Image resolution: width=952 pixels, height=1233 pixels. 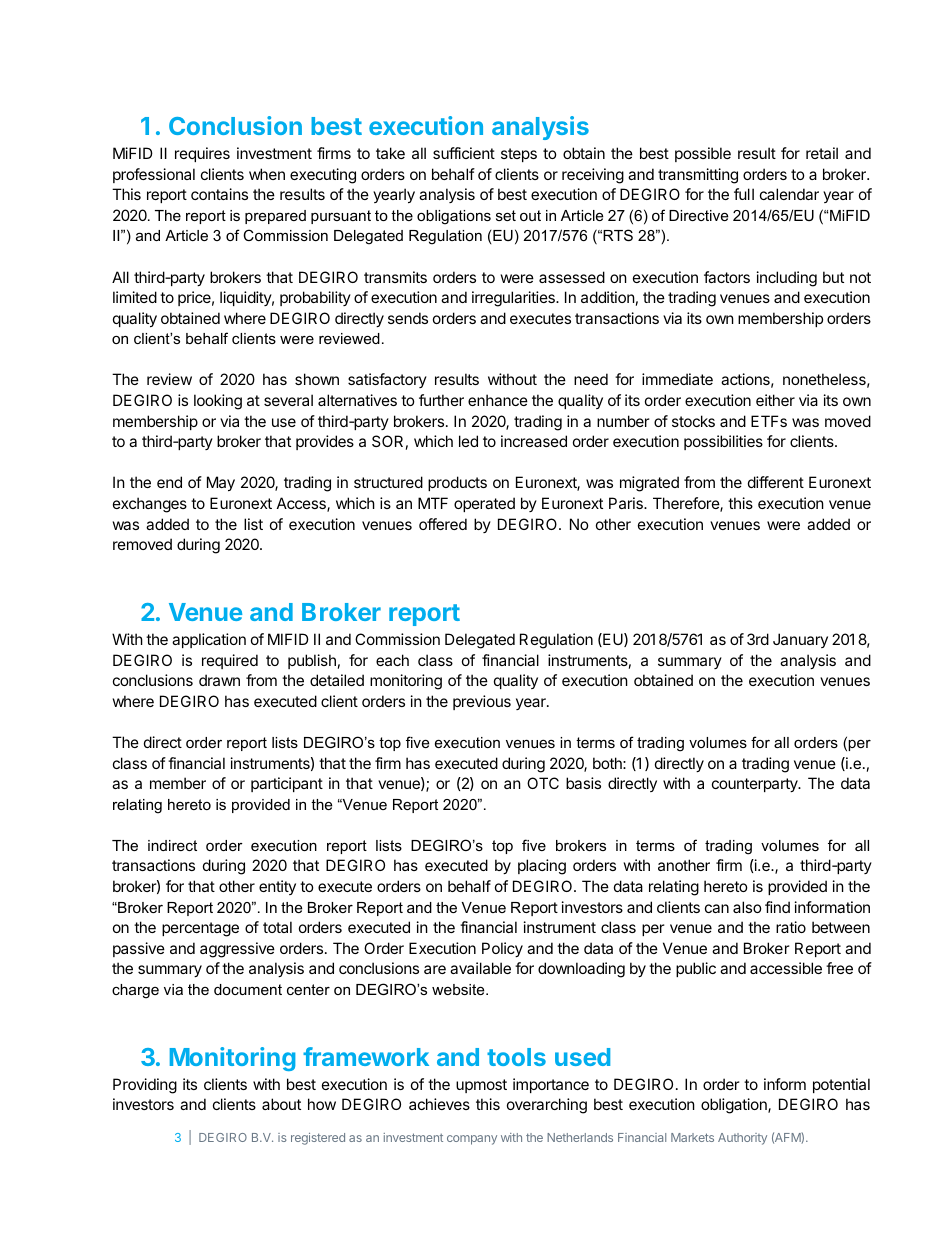 I want to click on application, so click(x=209, y=640).
